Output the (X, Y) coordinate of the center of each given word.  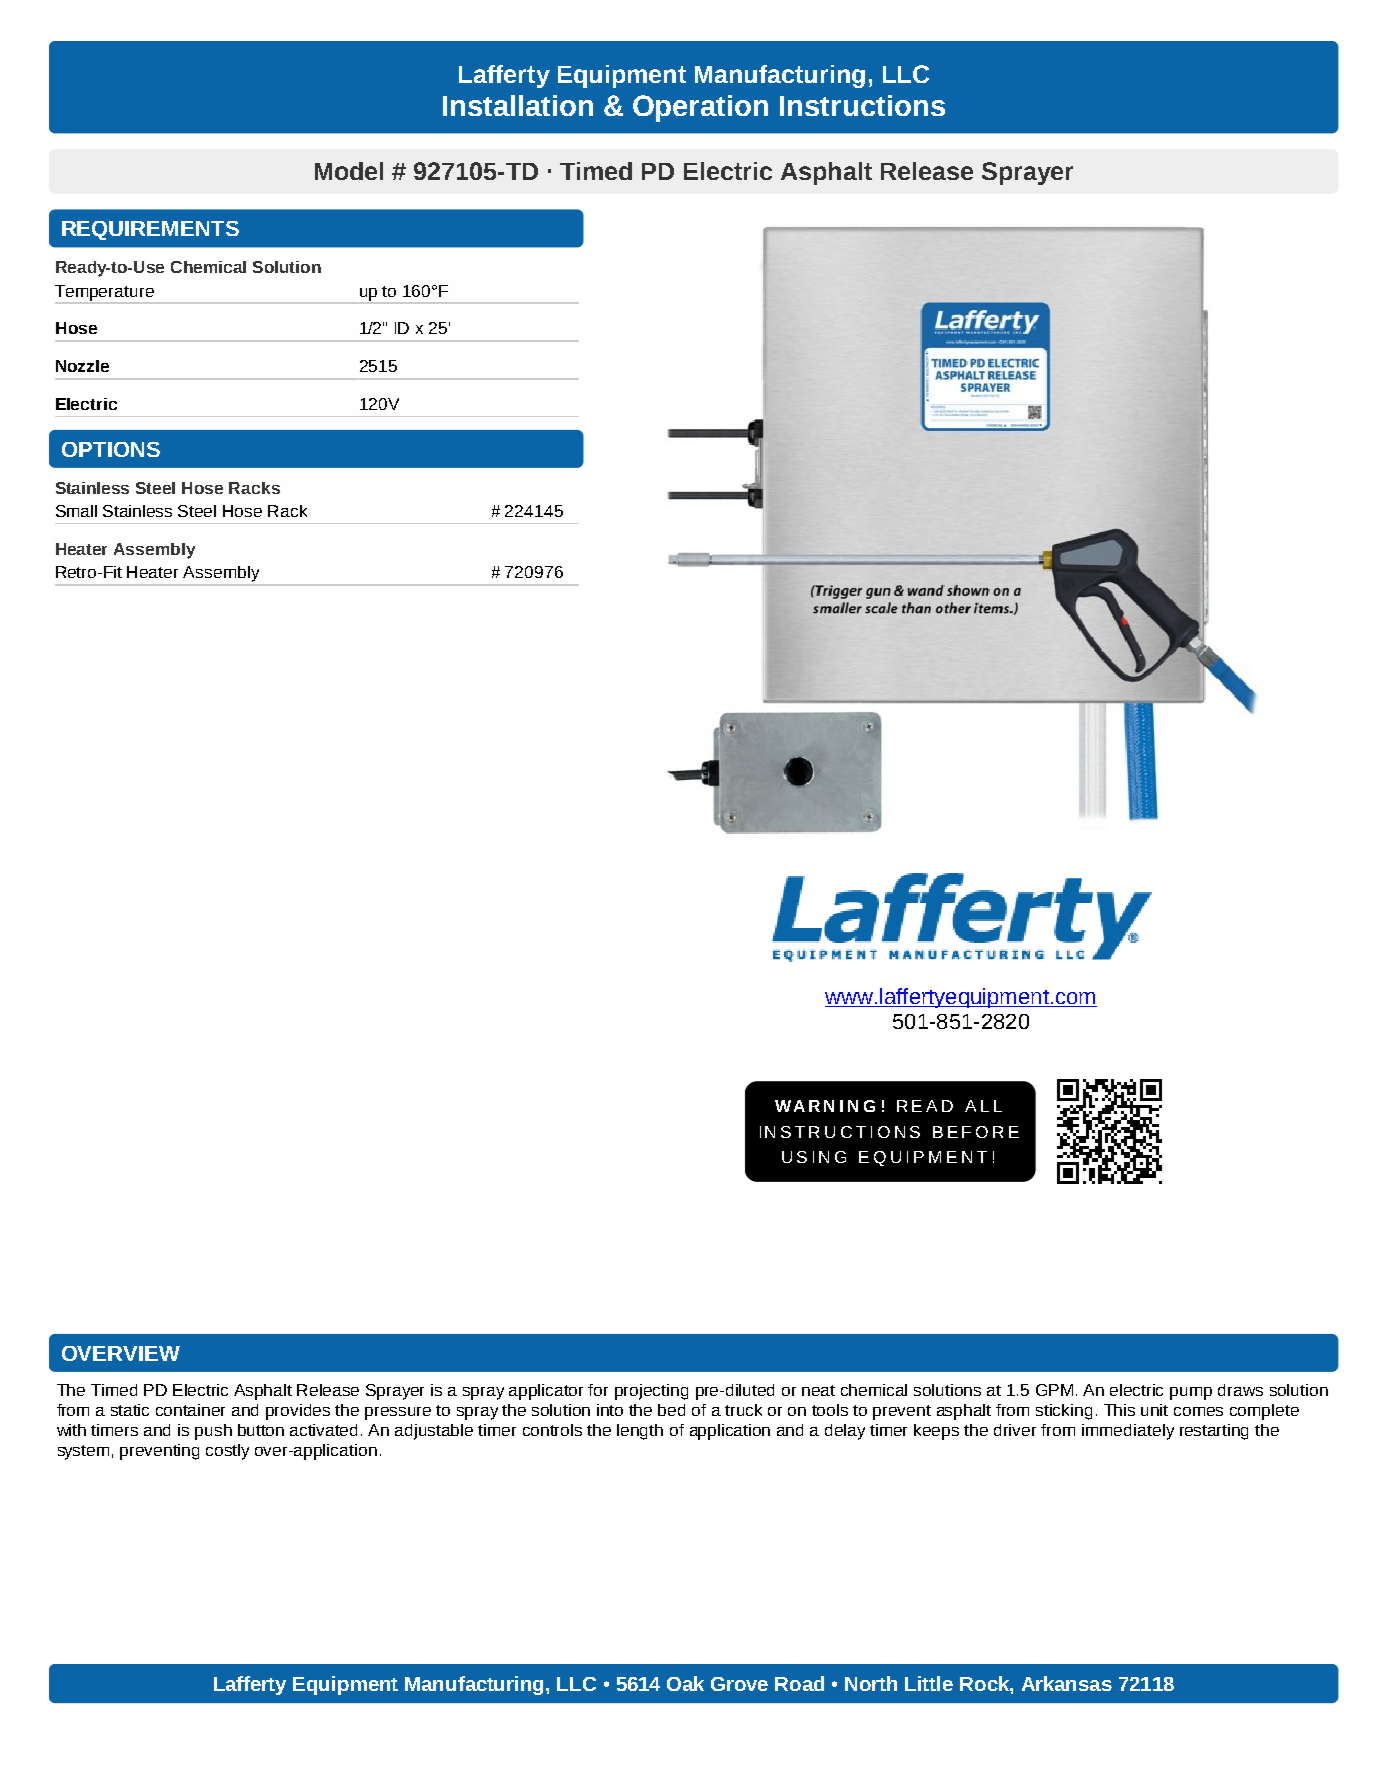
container (190, 1410)
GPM (1054, 1390)
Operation (700, 108)
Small (76, 511)
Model (349, 171)
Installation (518, 105)
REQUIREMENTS (150, 230)
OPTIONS (111, 449)
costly (227, 1452)
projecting (651, 1392)
